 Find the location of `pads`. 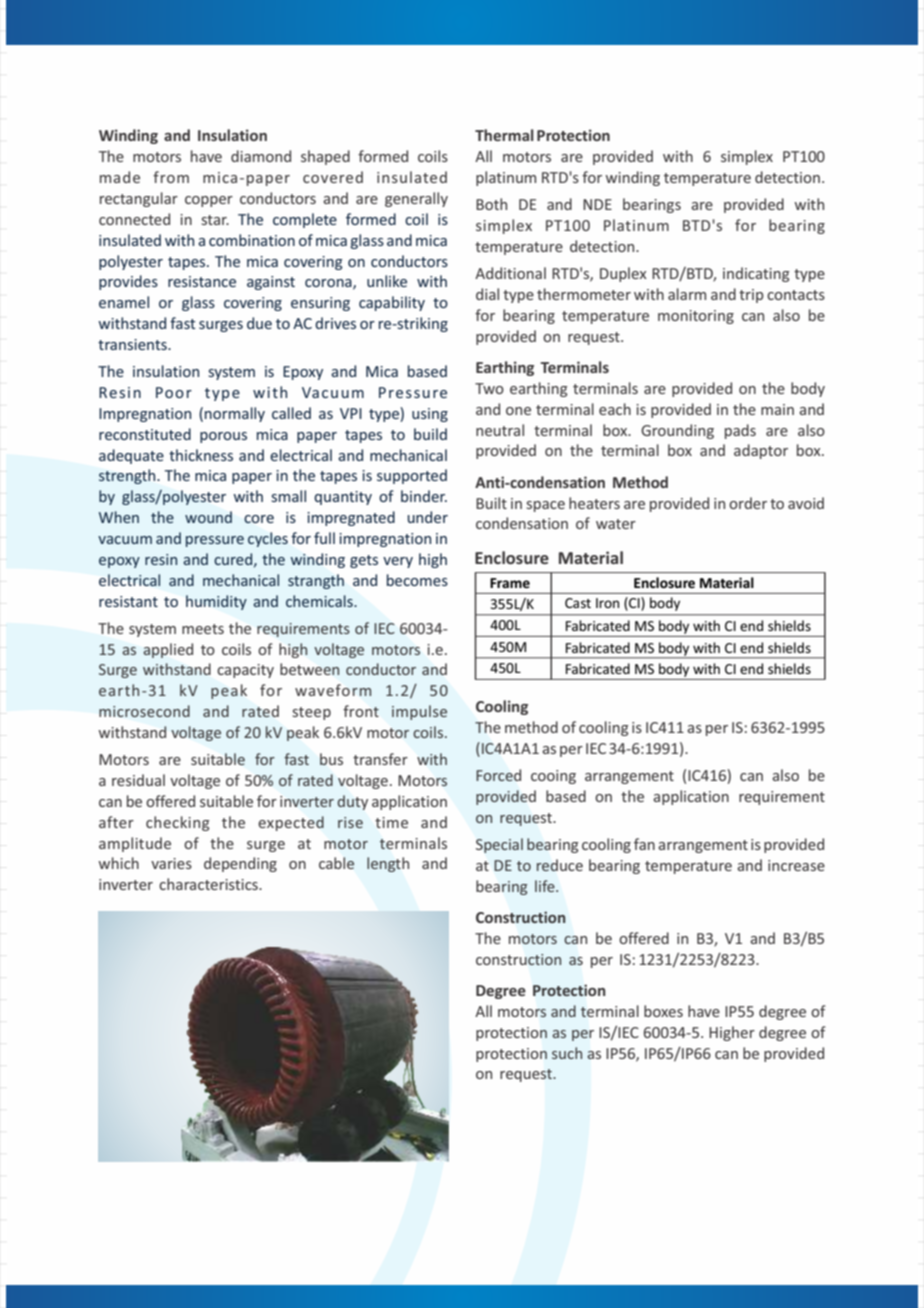

pads is located at coordinates (740, 431).
